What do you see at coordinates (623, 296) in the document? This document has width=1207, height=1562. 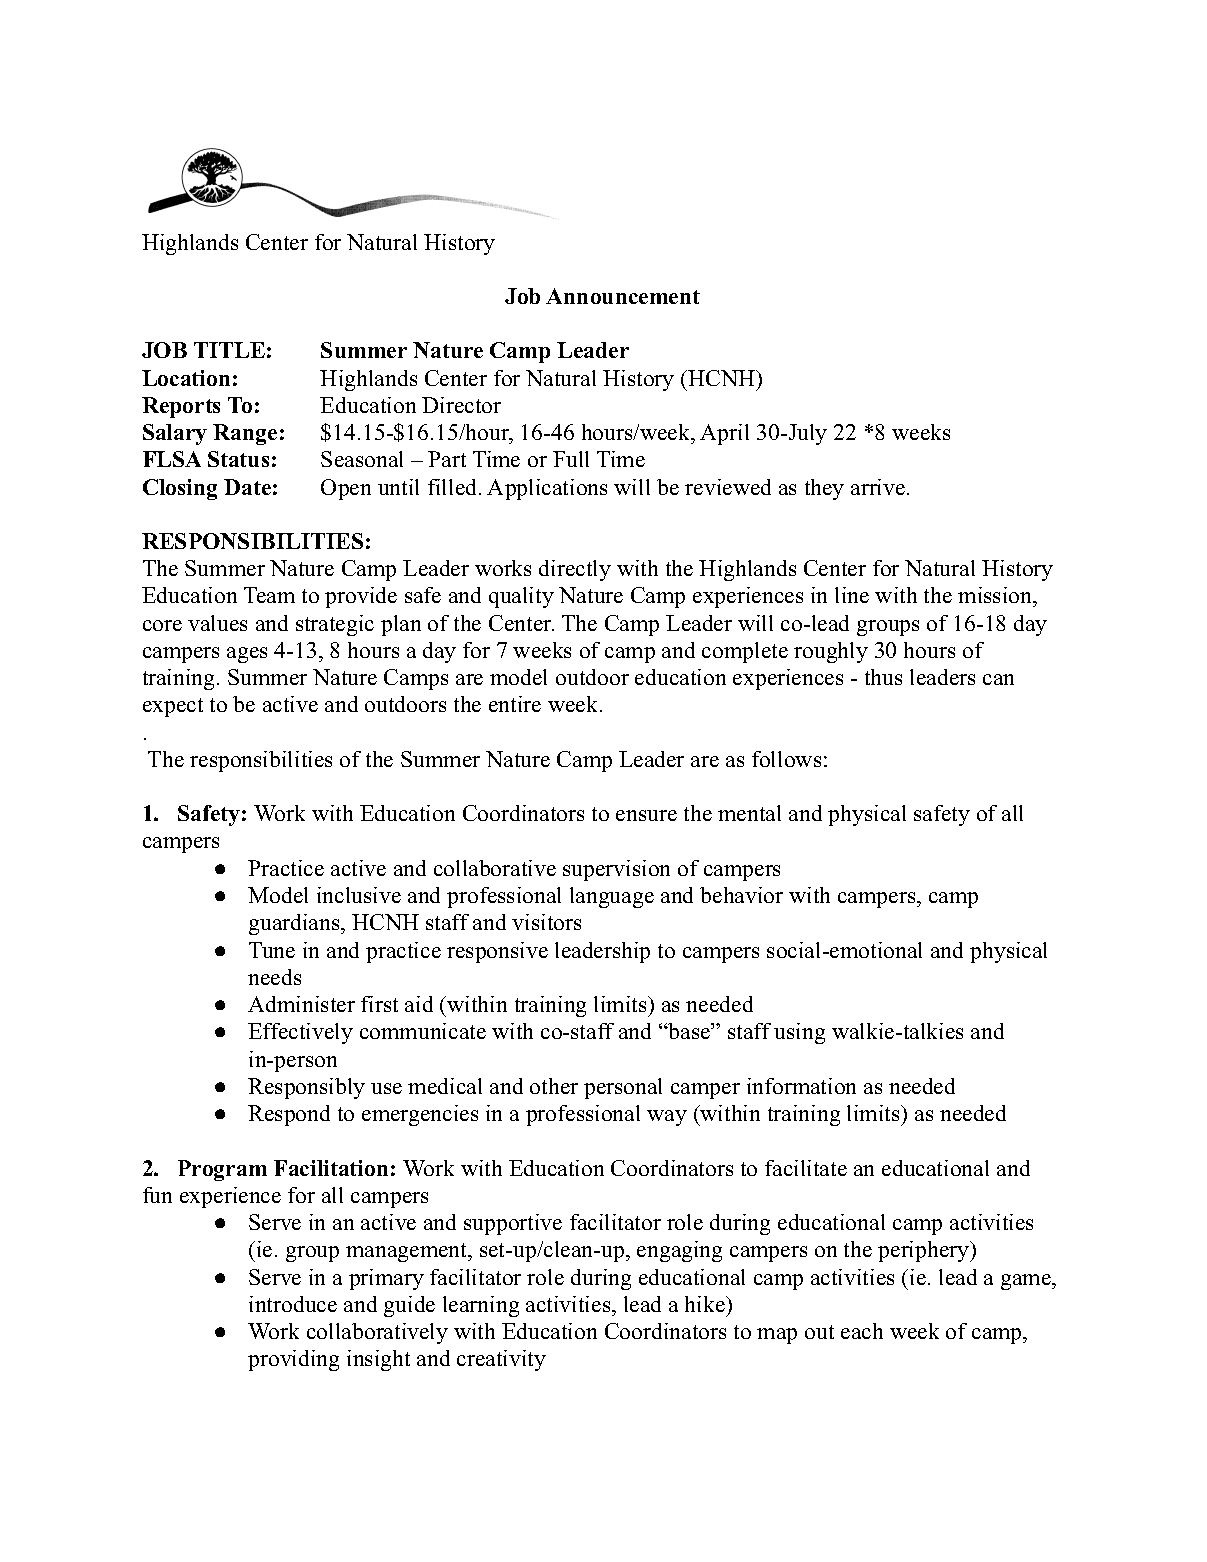 I see `Announcement` at bounding box center [623, 296].
